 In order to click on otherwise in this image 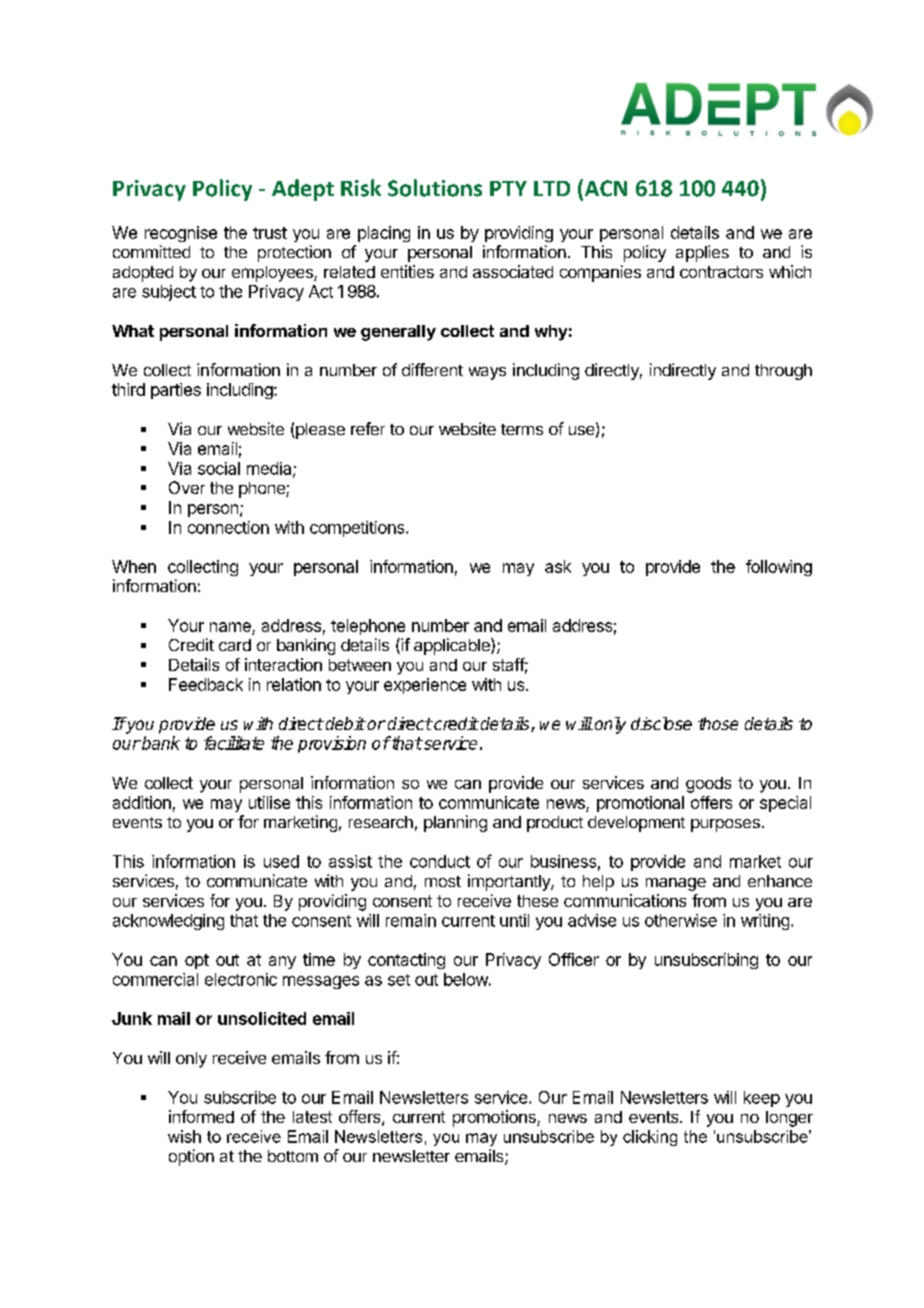, I will do `click(681, 920)`.
